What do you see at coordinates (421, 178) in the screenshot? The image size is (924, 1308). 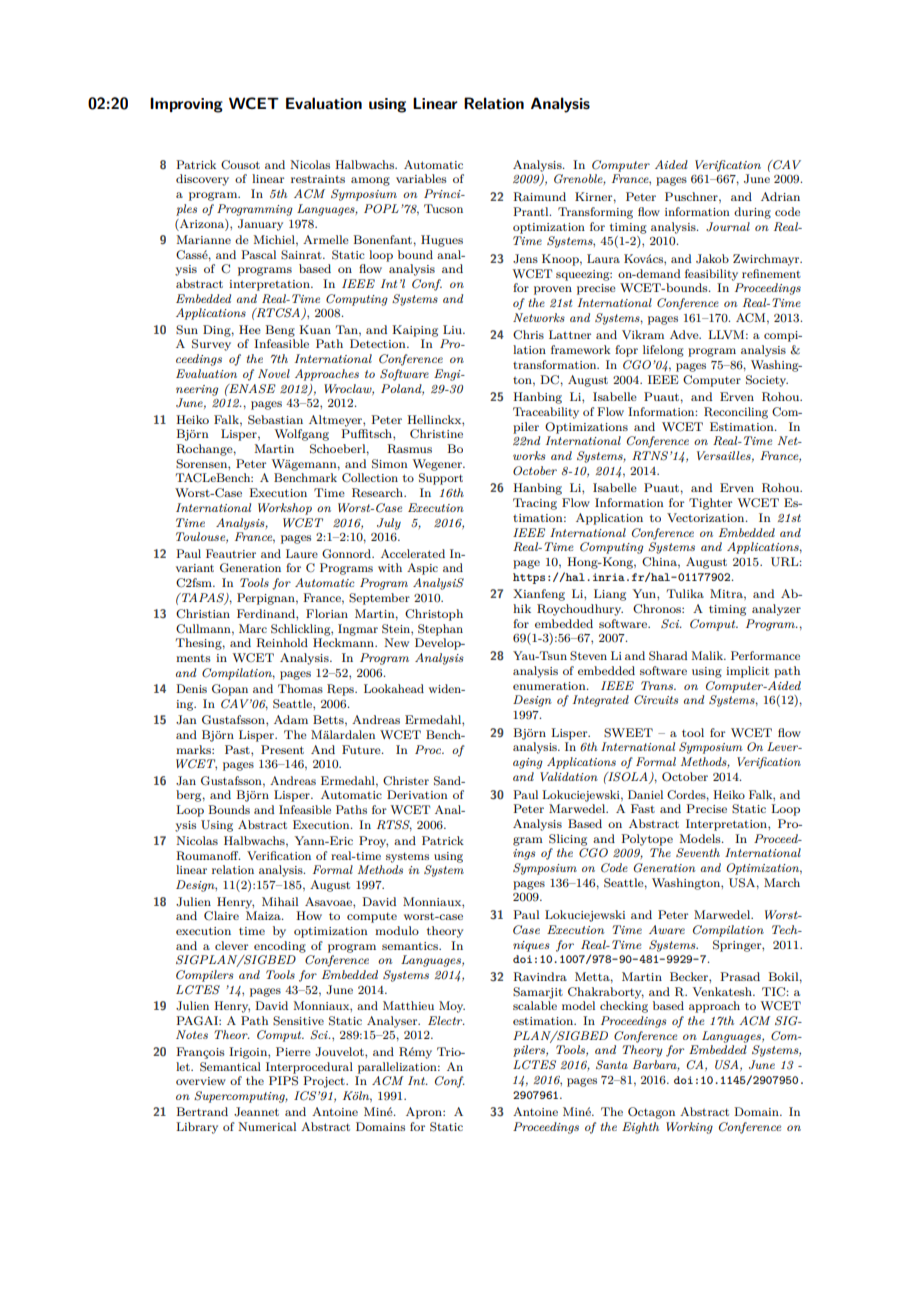 I see `variables` at bounding box center [421, 178].
